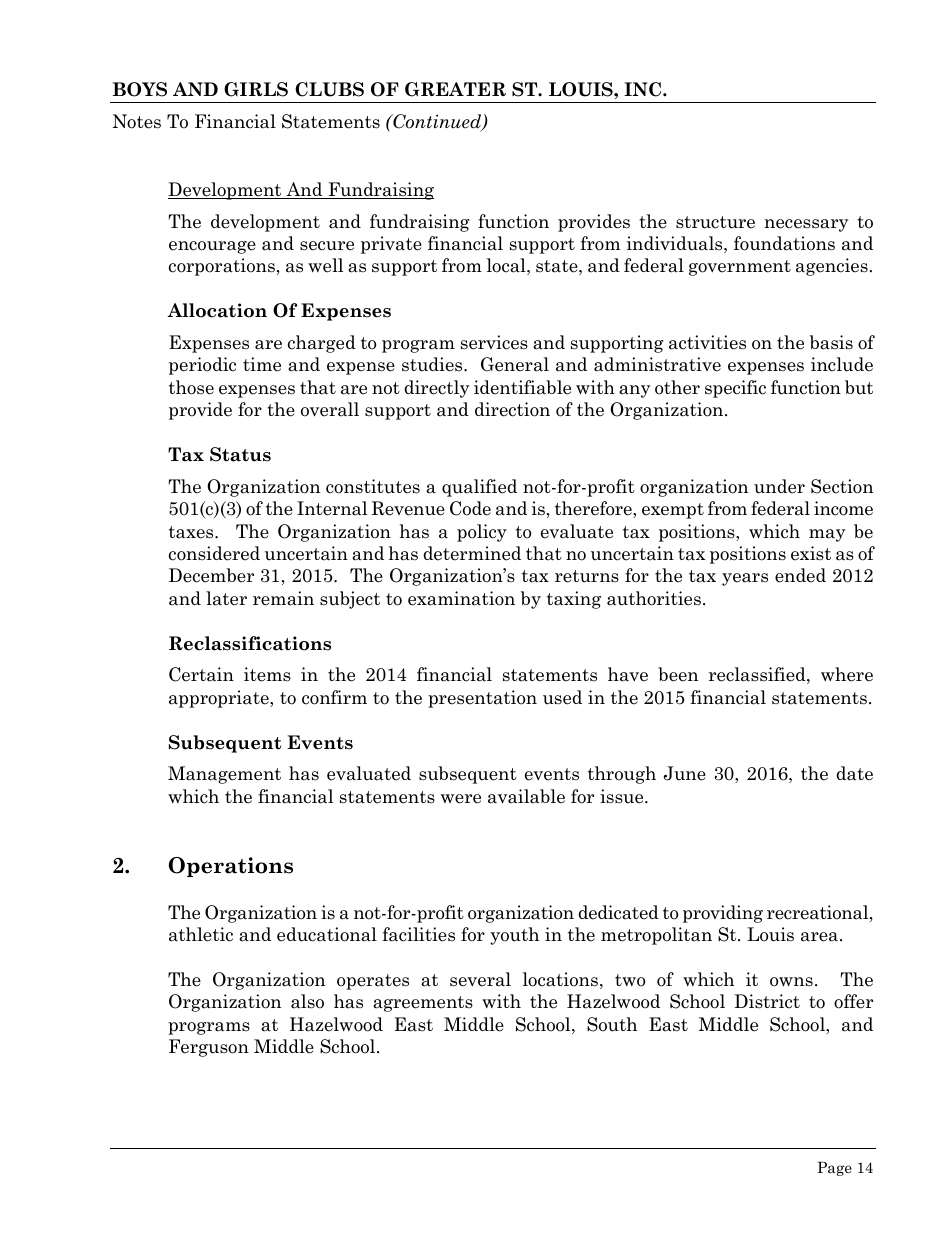 Image resolution: width=952 pixels, height=1233 pixels. What do you see at coordinates (482, 699) in the document?
I see `presentation` at bounding box center [482, 699].
